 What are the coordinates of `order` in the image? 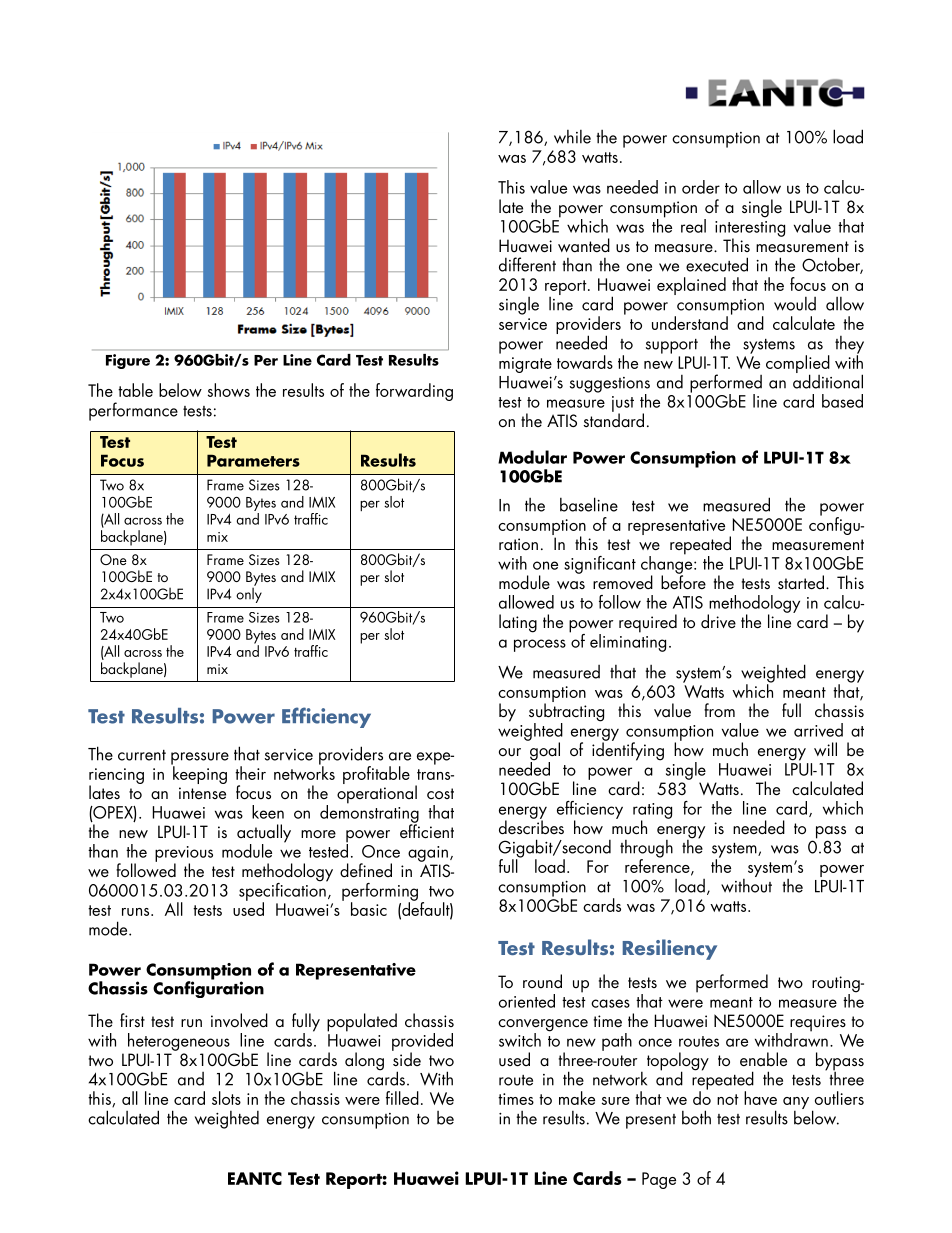 It's located at (701, 187).
